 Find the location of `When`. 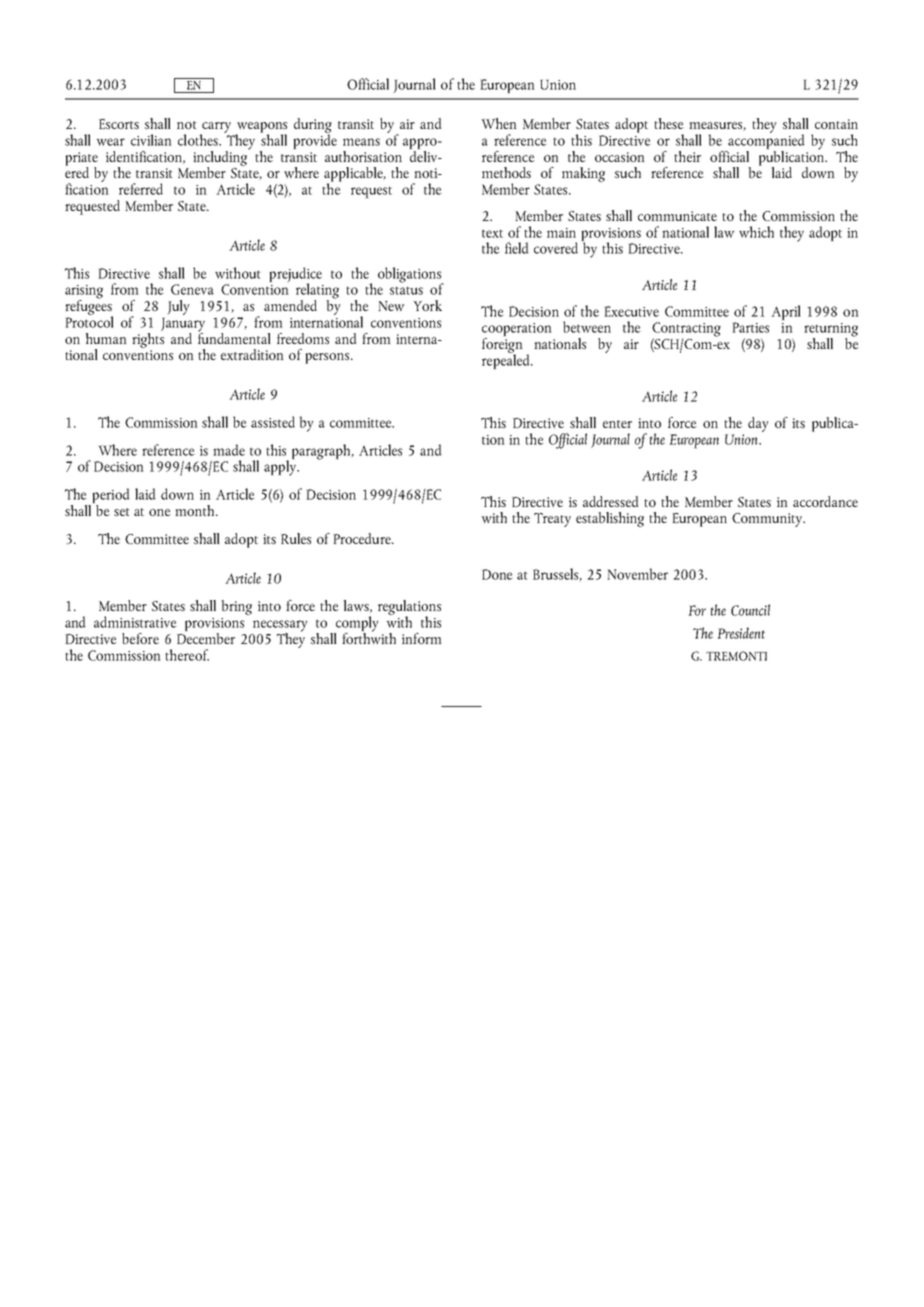

When is located at coordinates (499, 123).
